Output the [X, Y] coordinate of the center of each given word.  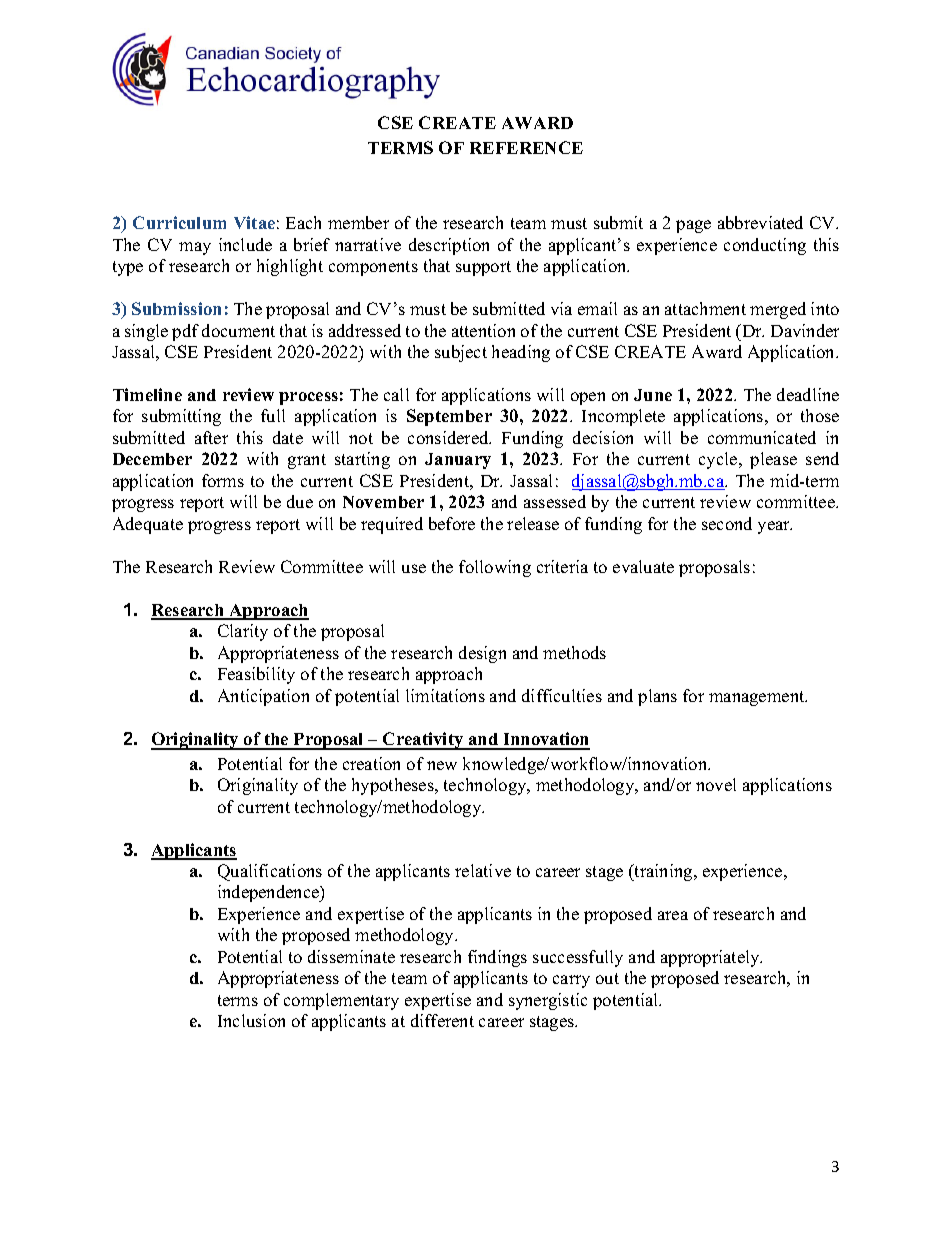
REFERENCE [526, 147]
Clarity [243, 632]
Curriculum [179, 222]
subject [461, 353]
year [775, 527]
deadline [808, 394]
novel [716, 784]
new [442, 765]
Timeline [147, 394]
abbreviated [760, 222]
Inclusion [251, 1020]
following [495, 568]
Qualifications [270, 872]
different [442, 1020]
